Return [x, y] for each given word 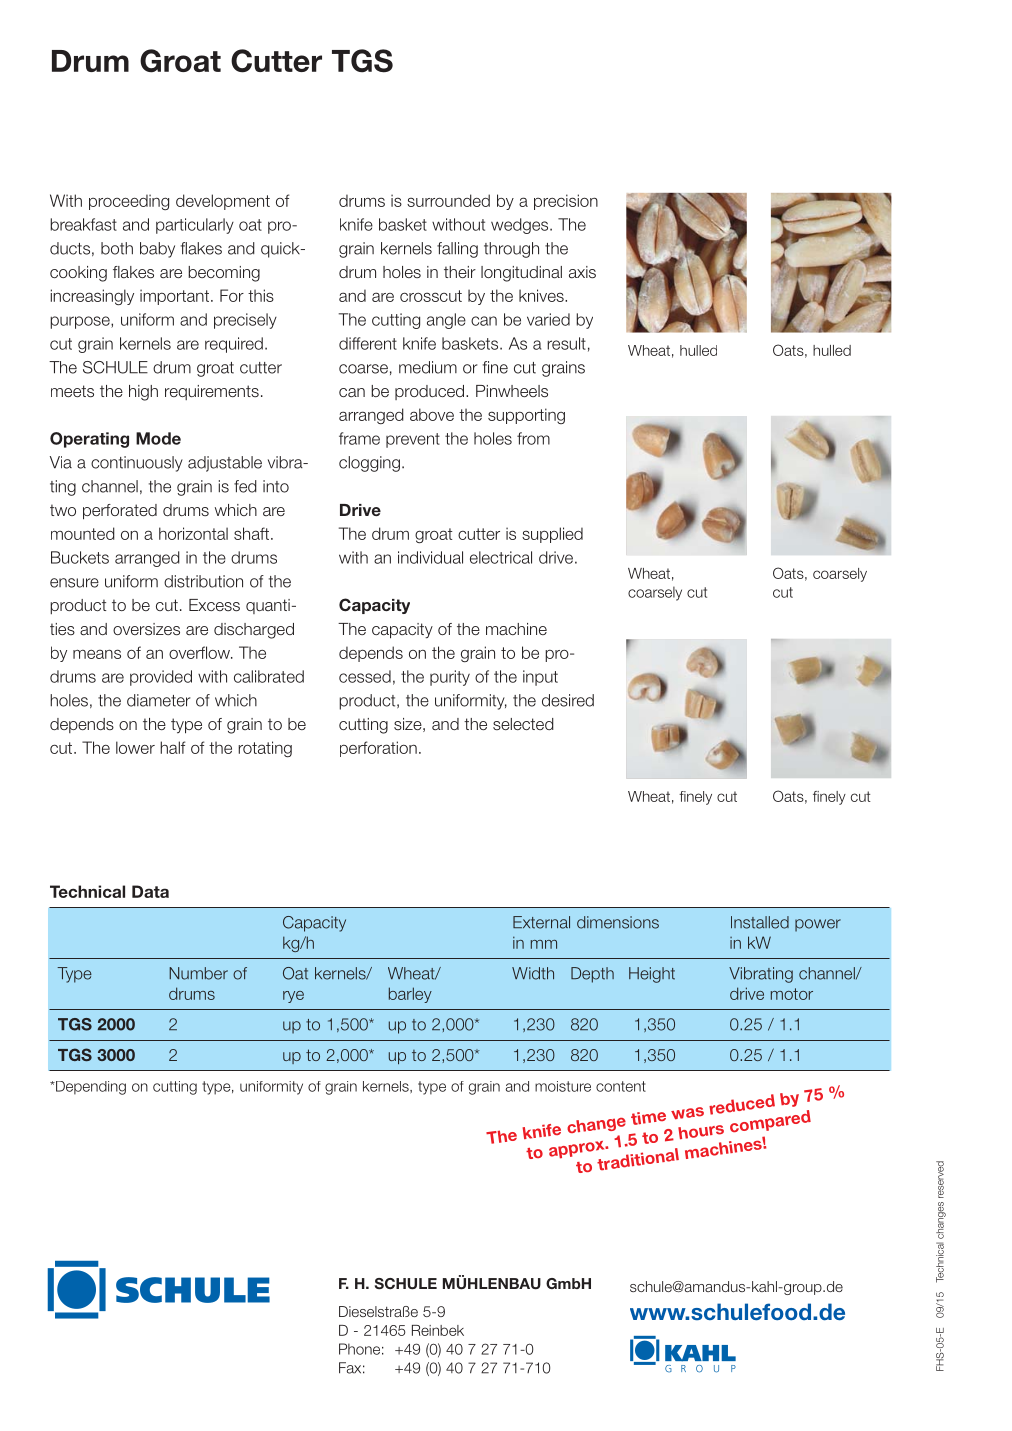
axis [582, 272]
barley [410, 995]
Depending [90, 1088]
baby [157, 250]
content [621, 1086]
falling [457, 250]
